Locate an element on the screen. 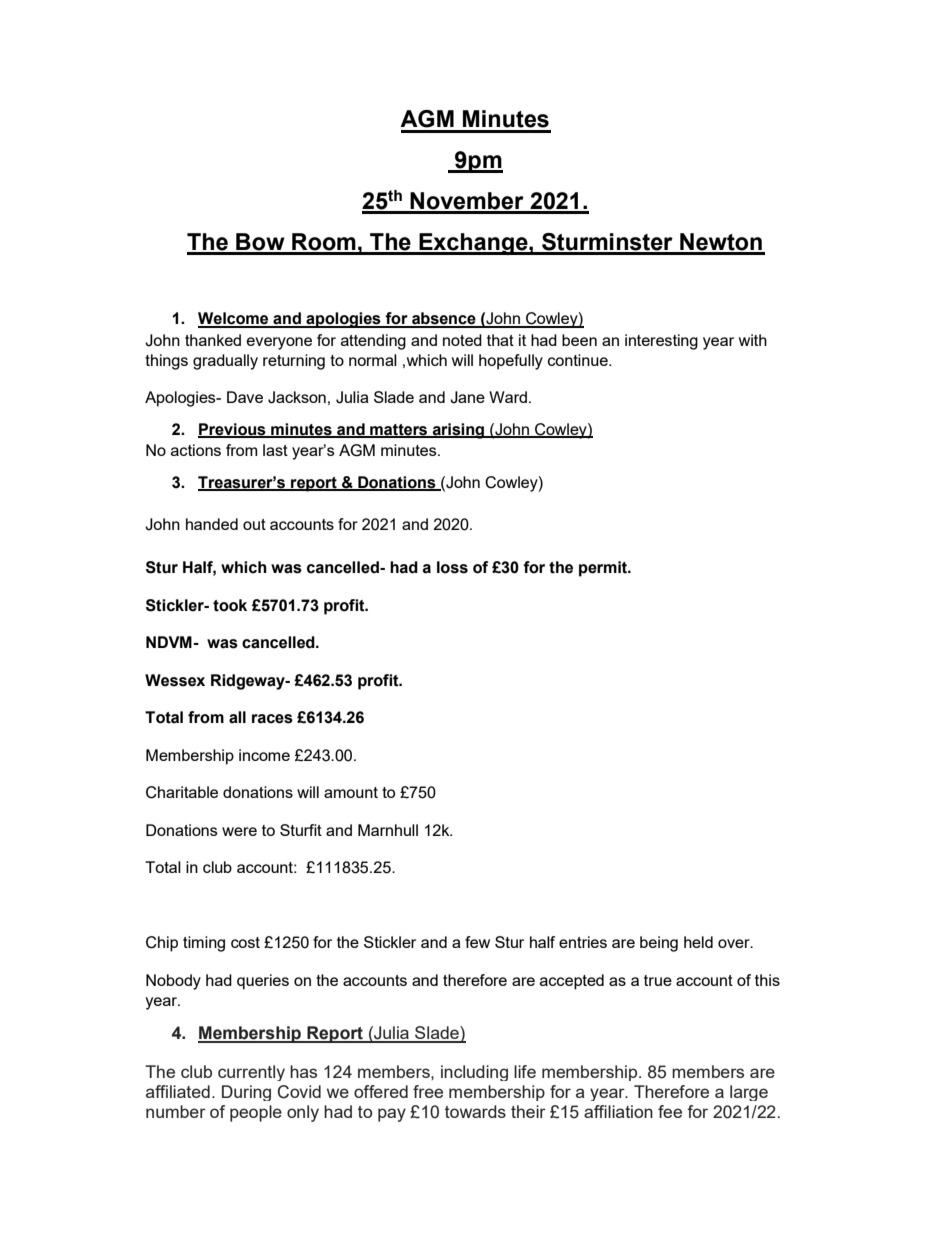 The image size is (952, 1233). interesting is located at coordinates (661, 342).
